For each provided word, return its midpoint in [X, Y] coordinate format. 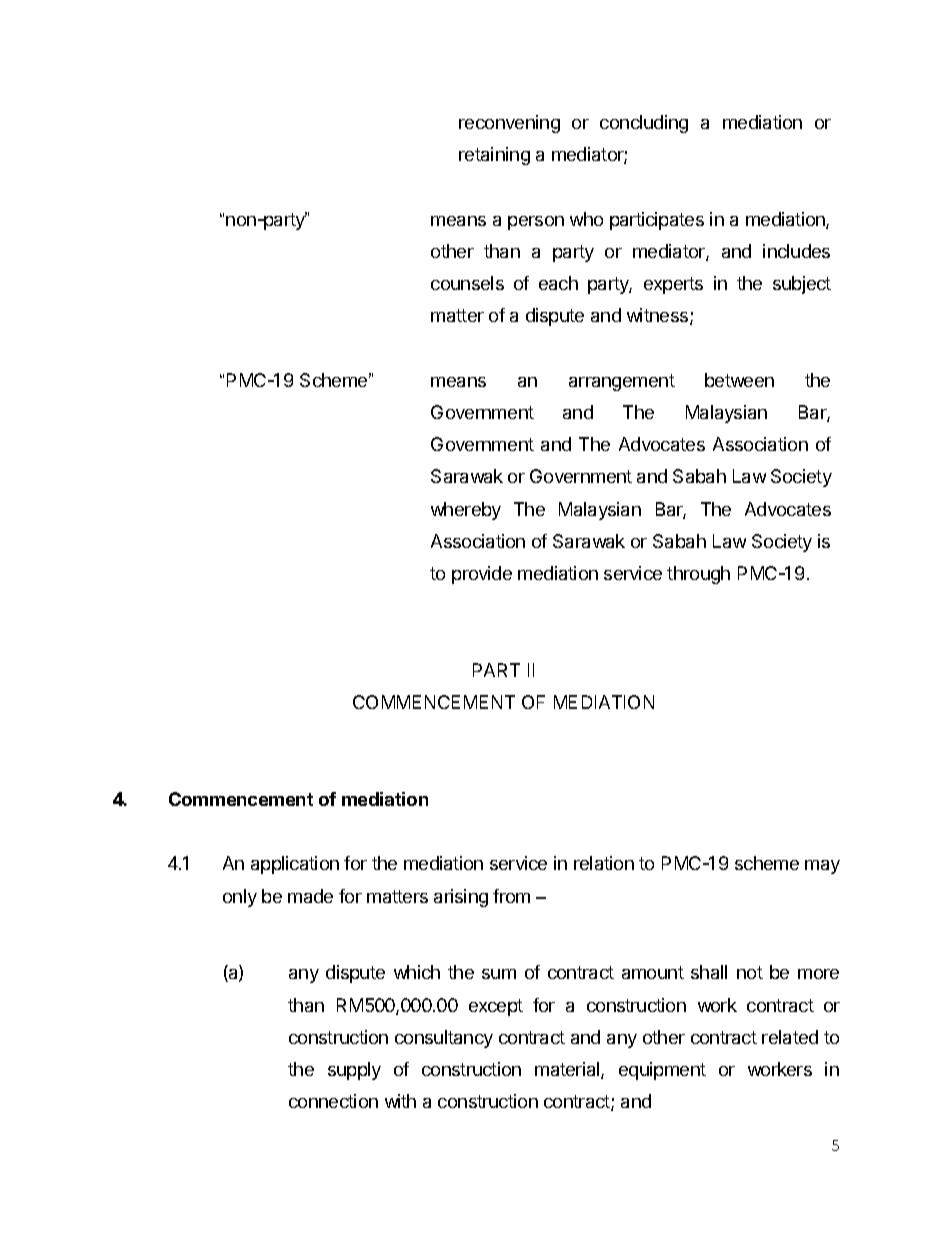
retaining [494, 156]
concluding [644, 124]
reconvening [509, 124]
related [790, 1037]
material [568, 1070]
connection [333, 1101]
